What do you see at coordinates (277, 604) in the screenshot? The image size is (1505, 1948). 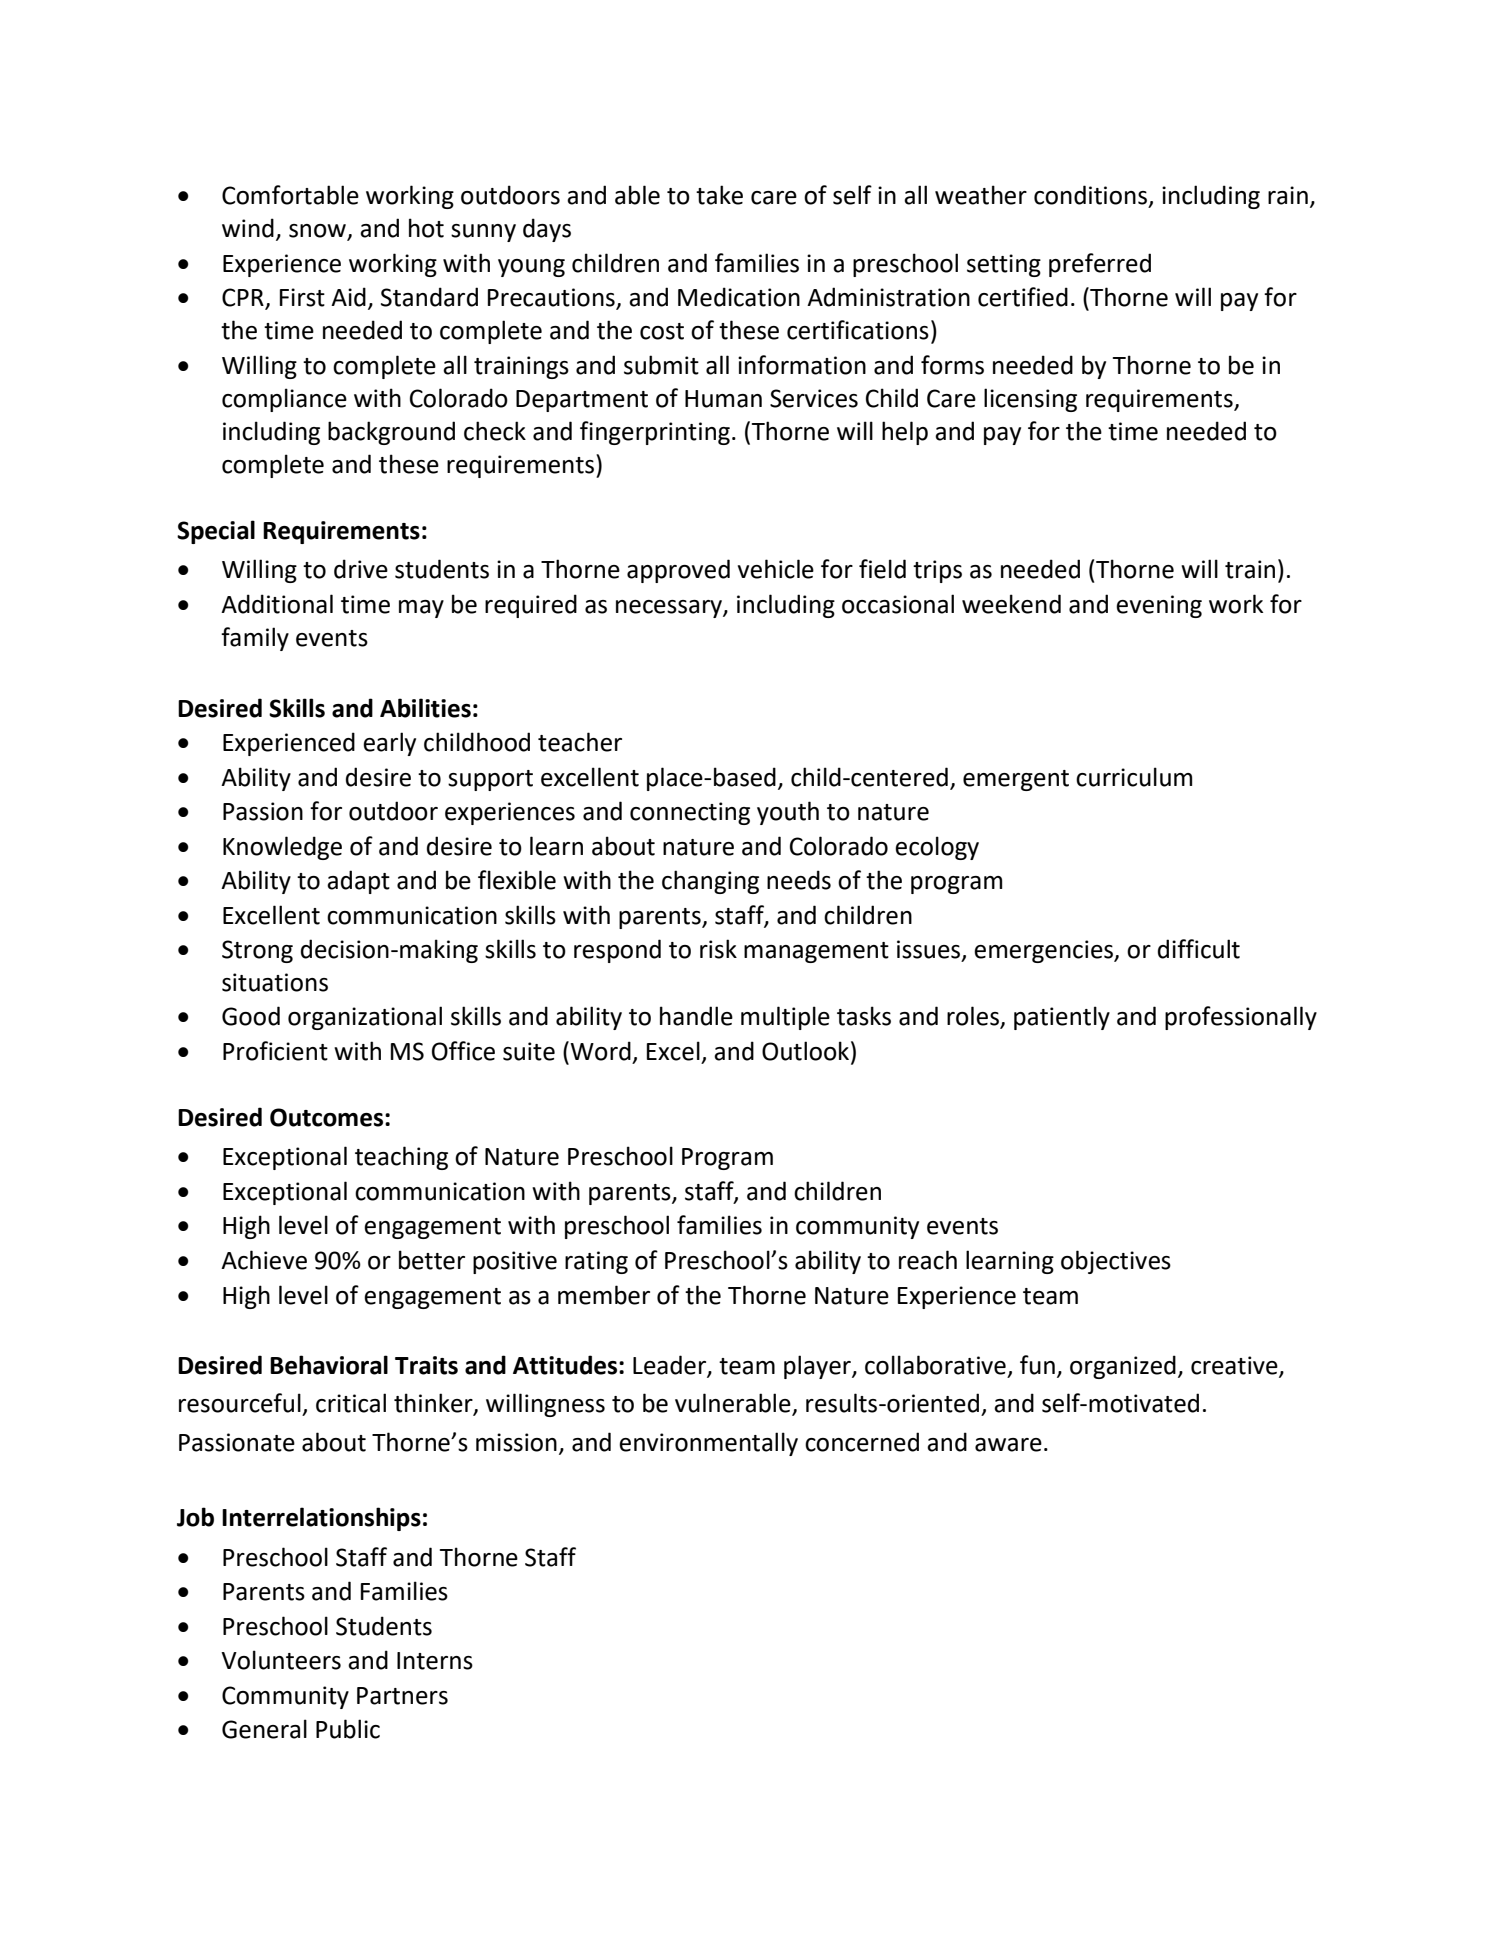 I see `Additional` at bounding box center [277, 604].
